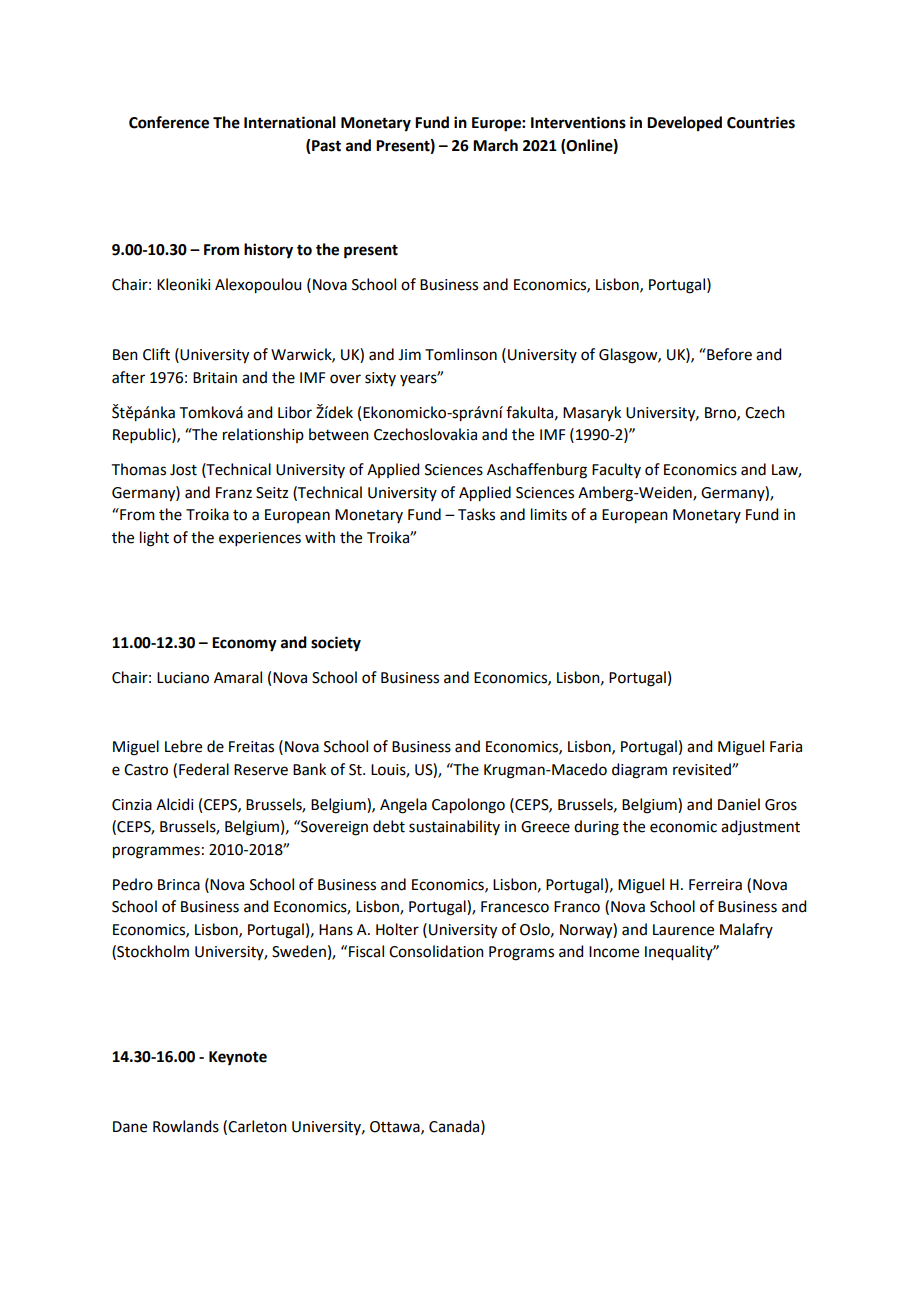 Image resolution: width=924 pixels, height=1308 pixels. What do you see at coordinates (238, 1058) in the screenshot?
I see `Keynote` at bounding box center [238, 1058].
